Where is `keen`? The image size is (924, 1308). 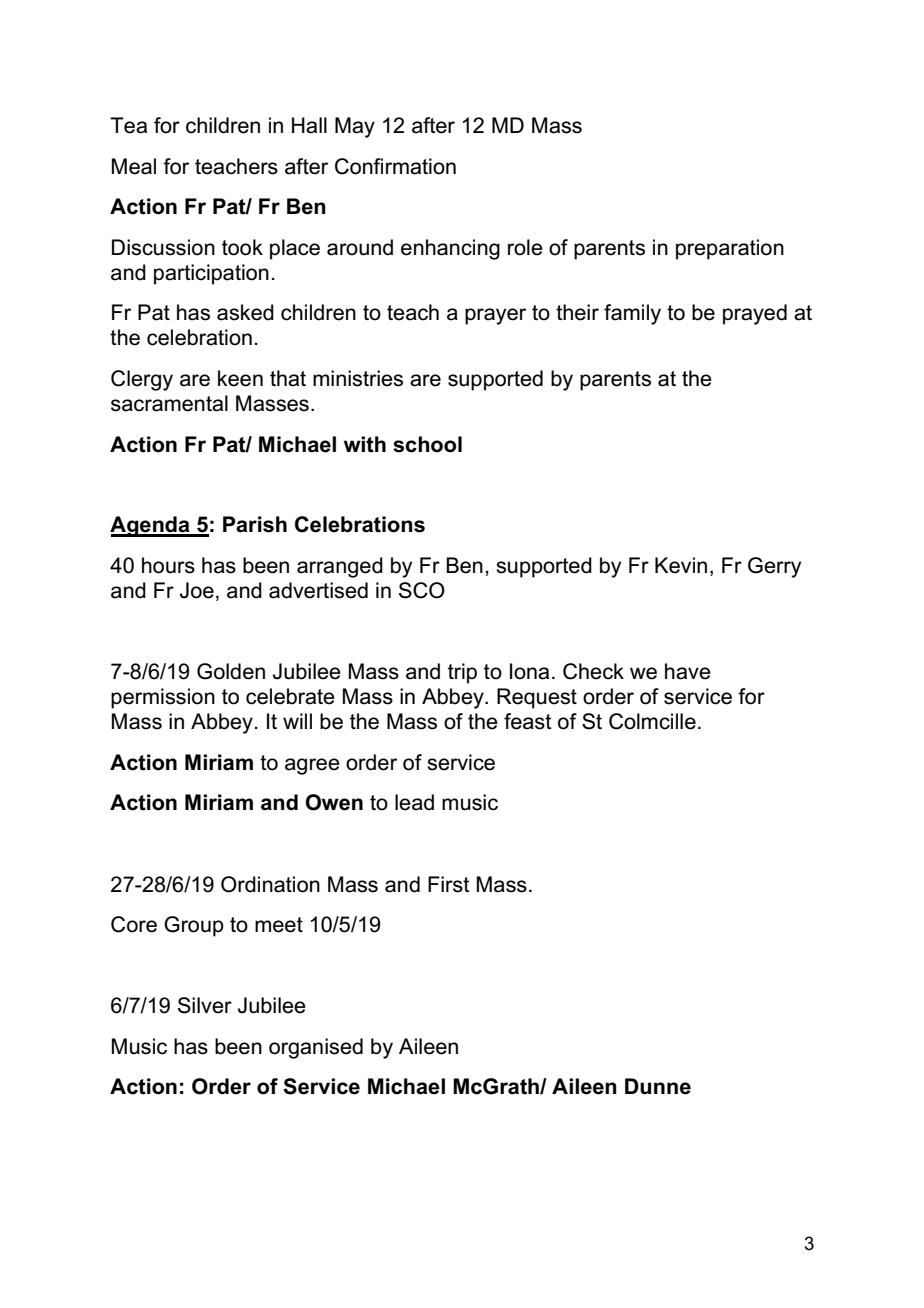 keen is located at coordinates (240, 378).
